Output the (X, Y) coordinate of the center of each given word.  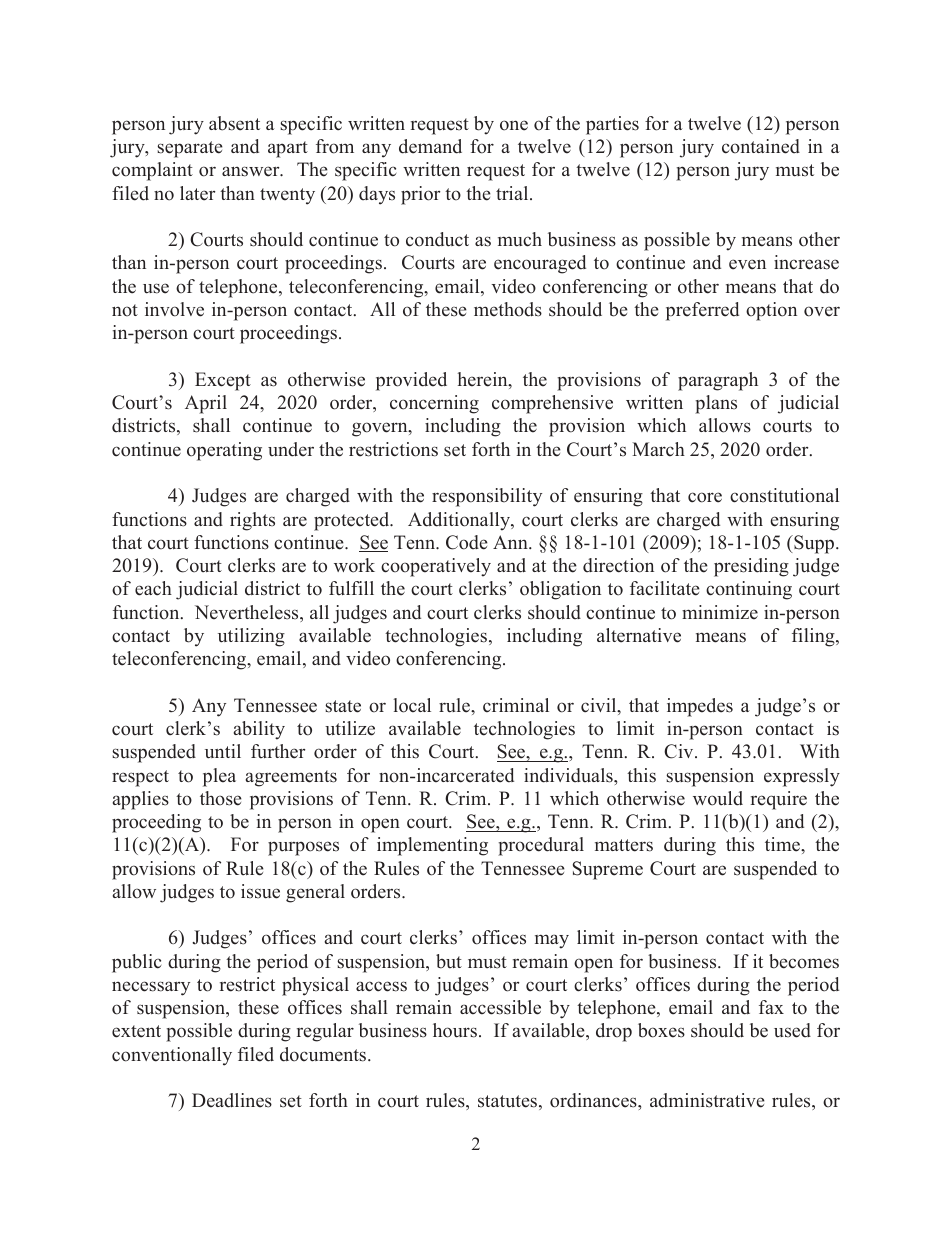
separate (190, 149)
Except (223, 381)
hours (455, 1030)
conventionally (172, 1056)
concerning (434, 404)
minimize (720, 612)
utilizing (251, 637)
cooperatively (436, 567)
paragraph (718, 381)
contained (761, 146)
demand (430, 146)
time (783, 844)
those (221, 798)
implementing (432, 846)
